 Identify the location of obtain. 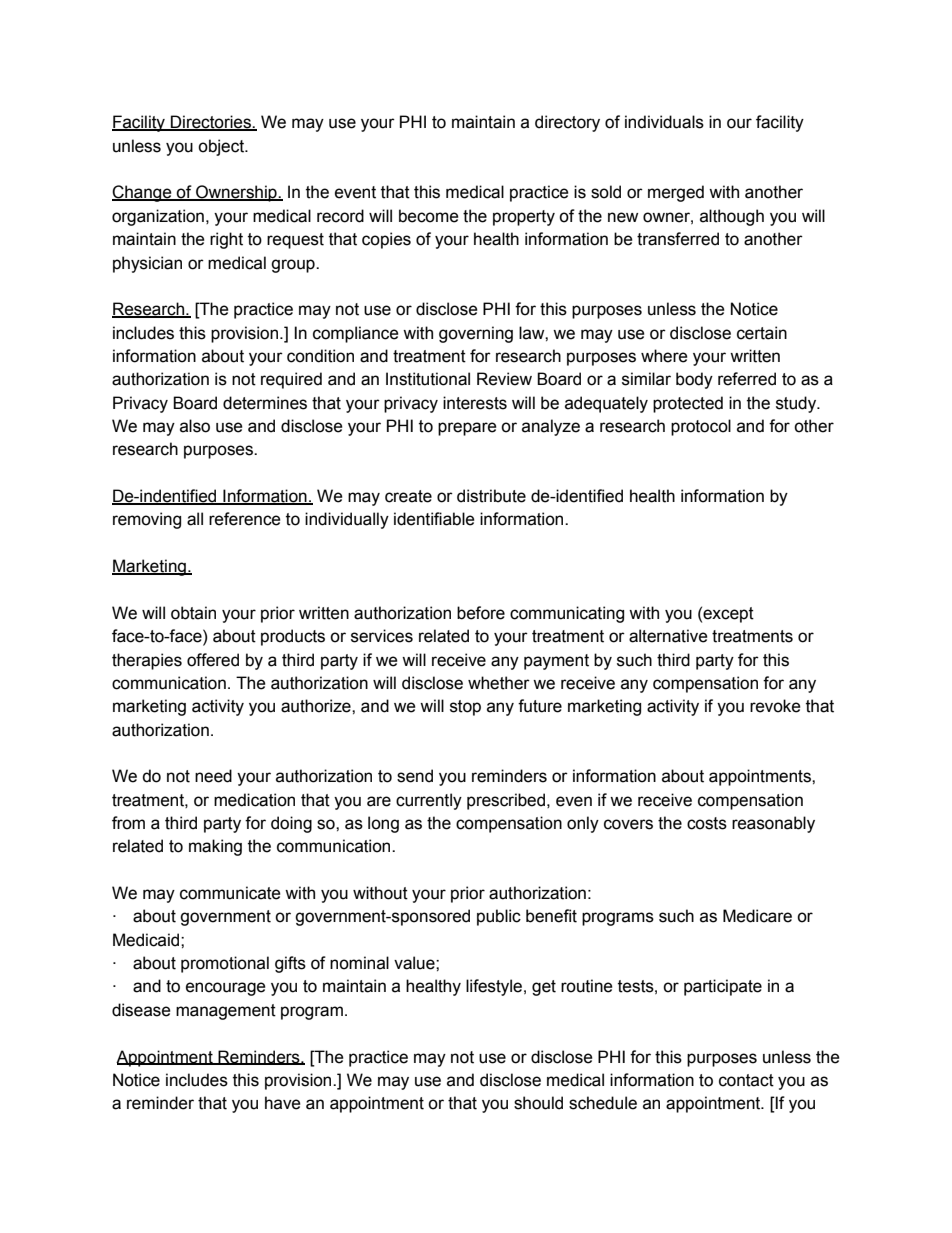
(193, 613).
